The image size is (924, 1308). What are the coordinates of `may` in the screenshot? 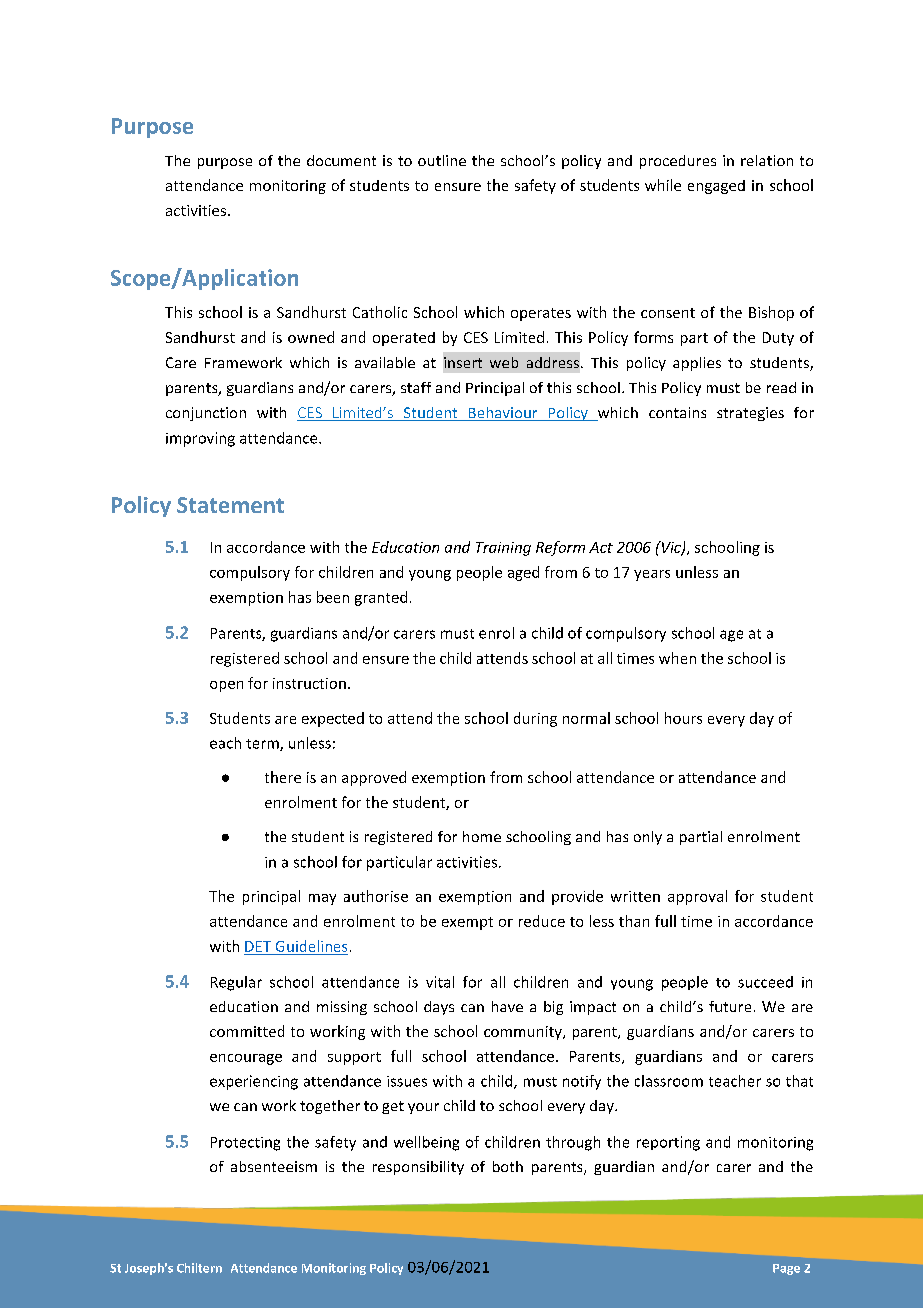 It's located at (322, 899).
